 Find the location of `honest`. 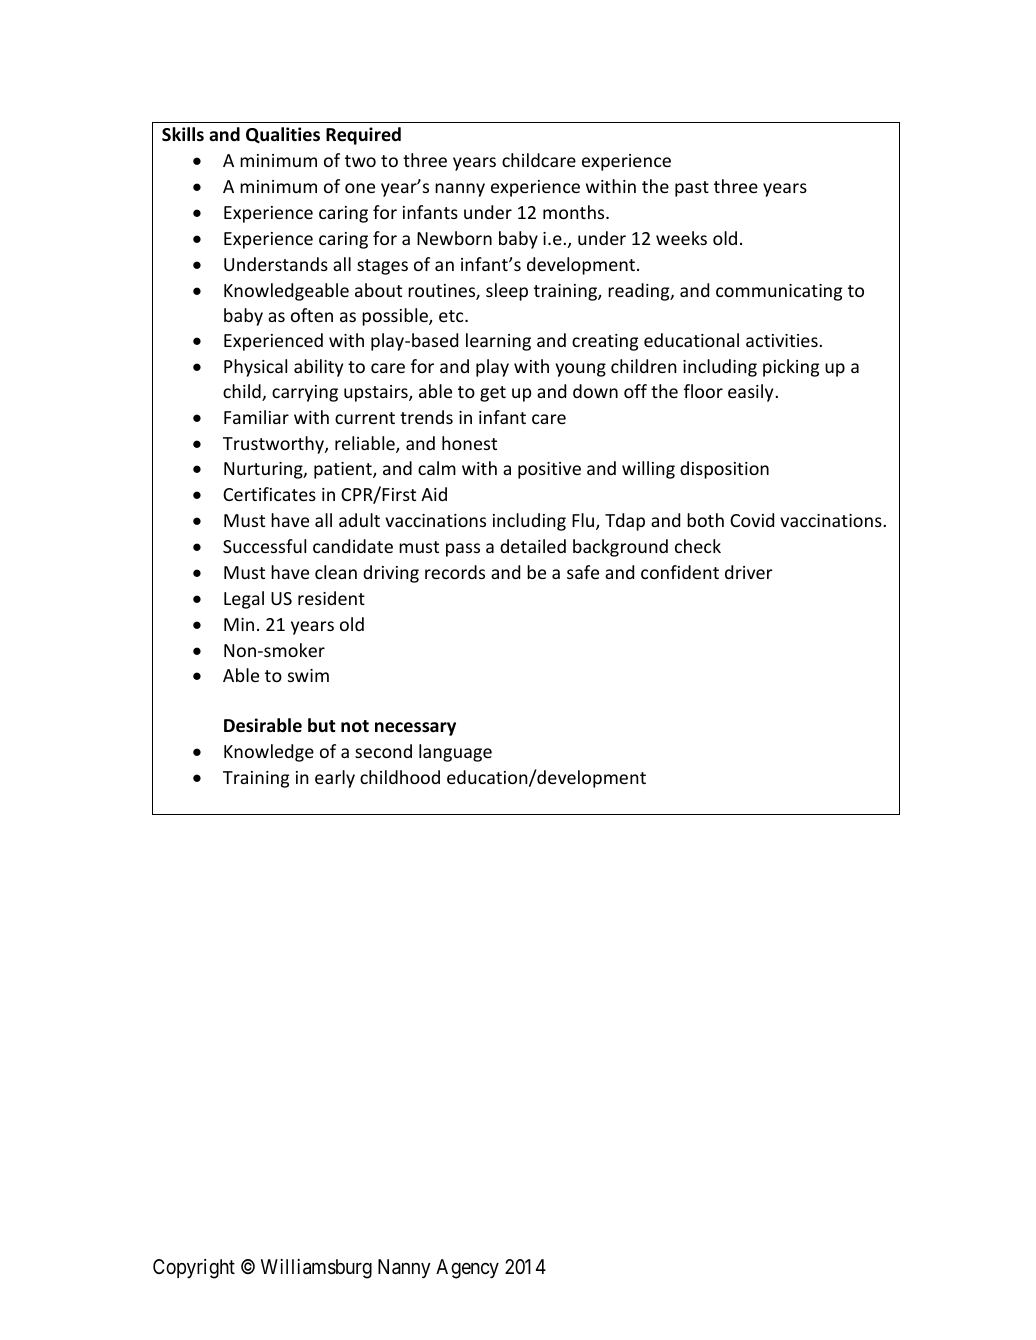

honest is located at coordinates (469, 443).
